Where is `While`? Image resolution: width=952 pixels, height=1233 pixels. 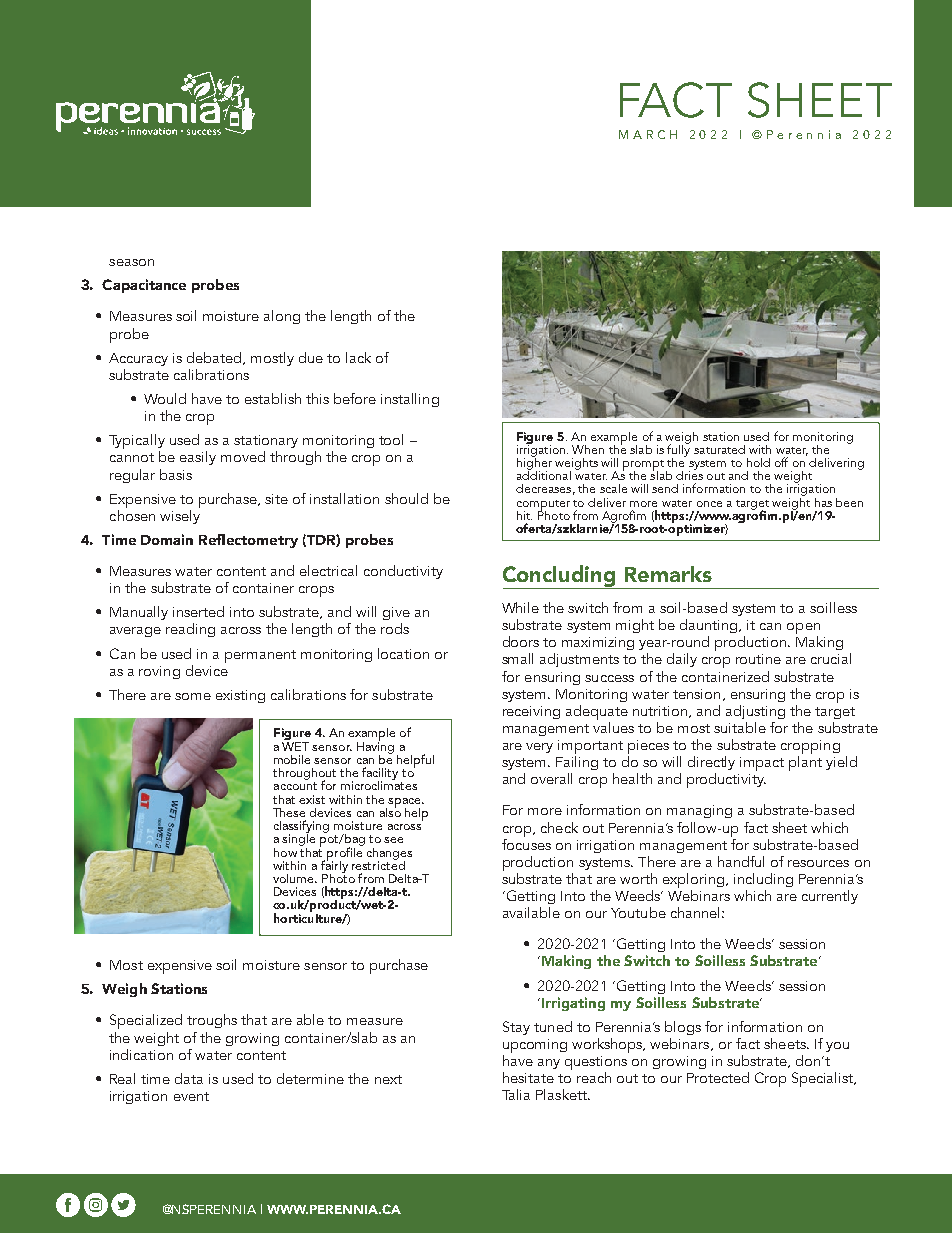 While is located at coordinates (520, 607).
